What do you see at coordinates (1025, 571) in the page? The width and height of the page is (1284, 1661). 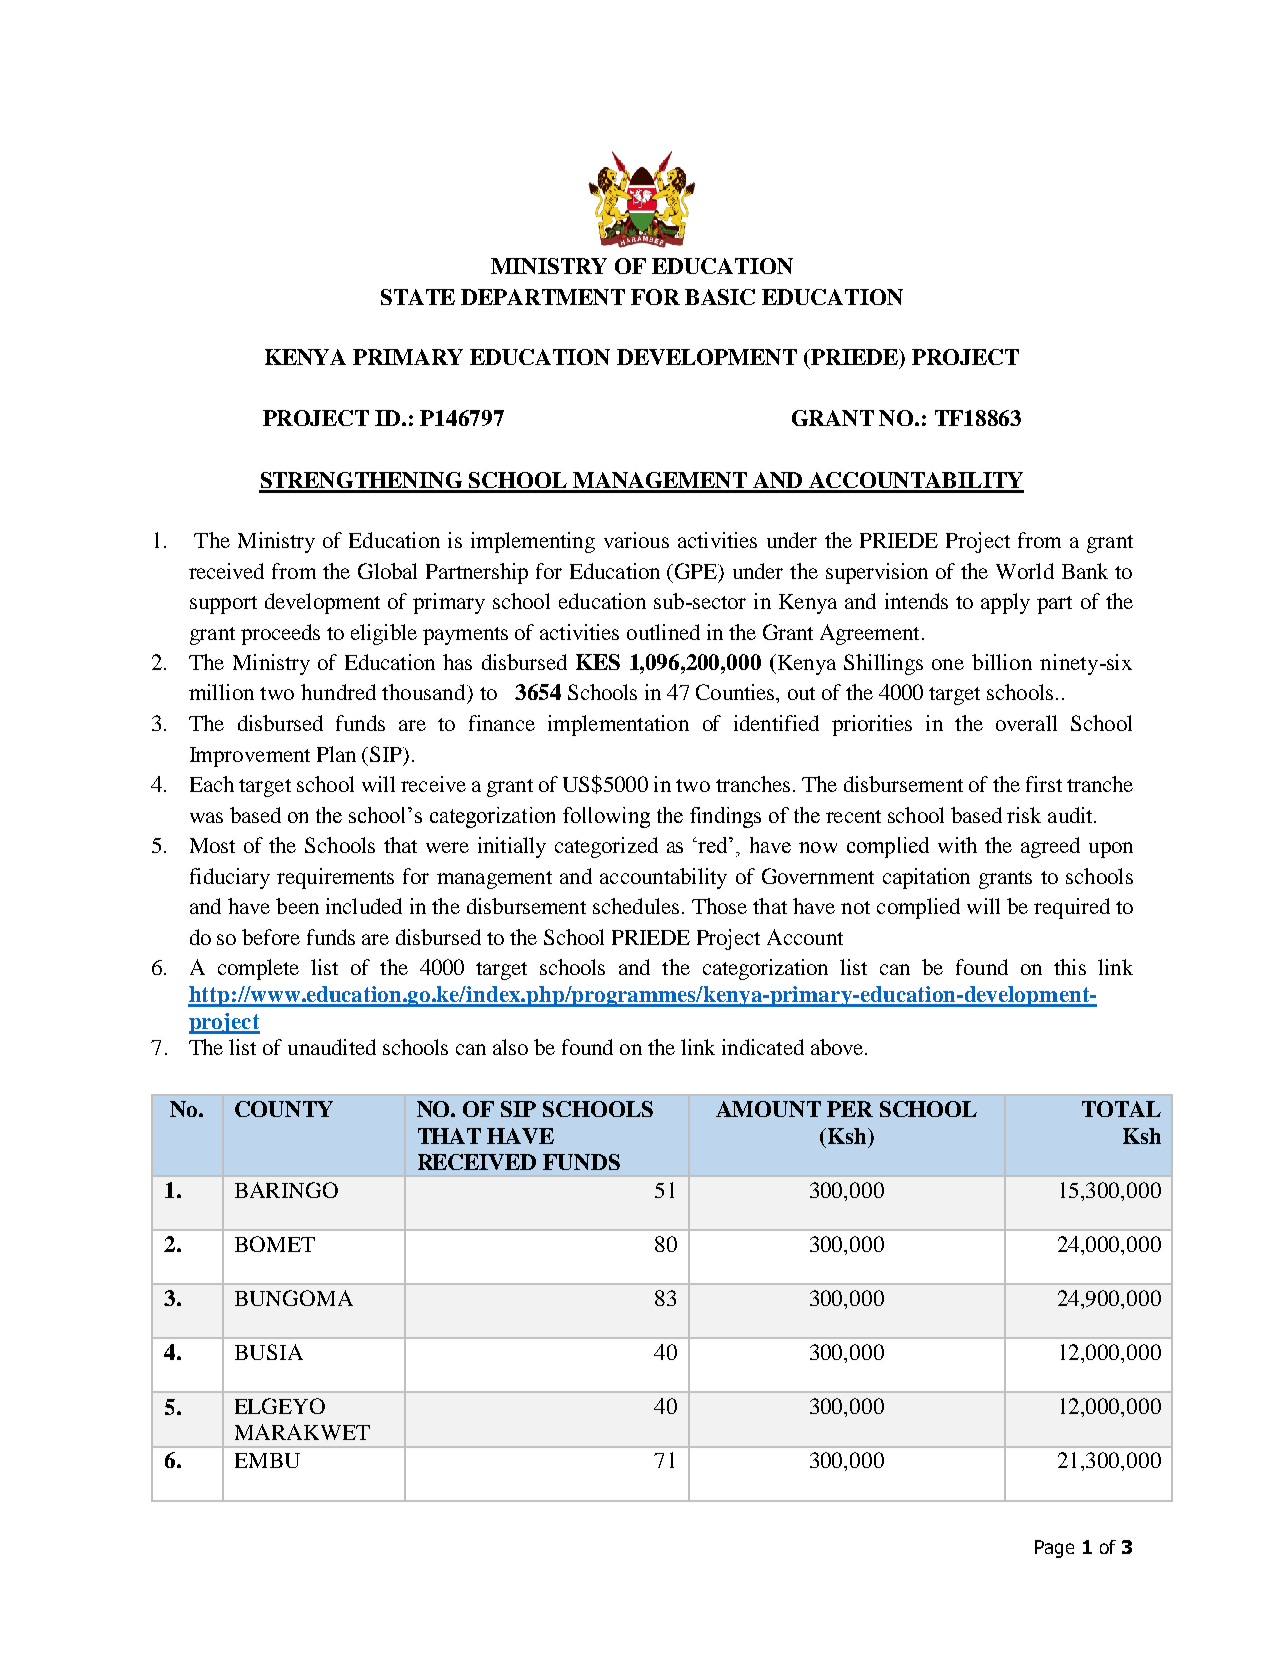 I see `World` at bounding box center [1025, 571].
